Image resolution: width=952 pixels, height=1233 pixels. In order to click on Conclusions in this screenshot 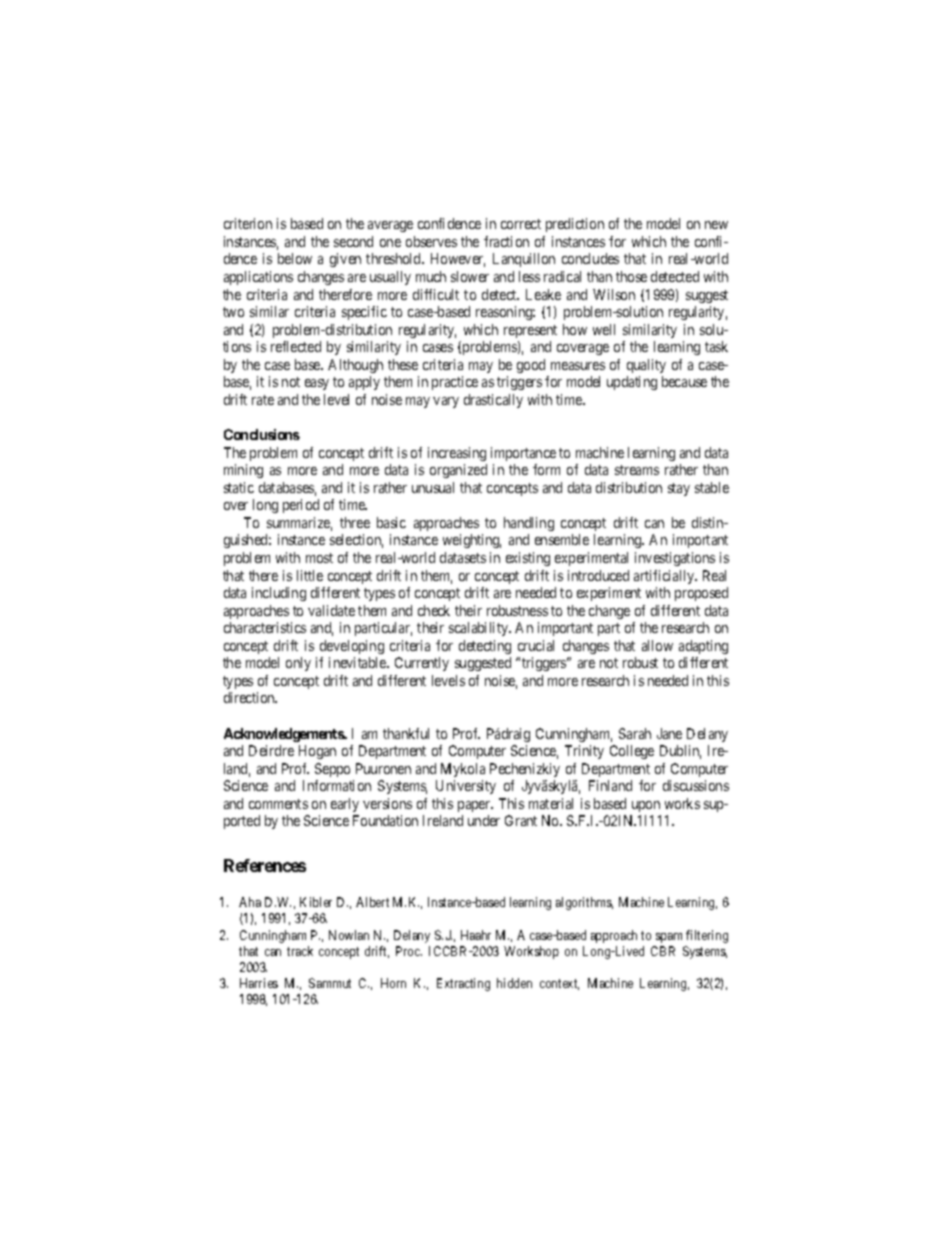, I will do `click(262, 434)`.
